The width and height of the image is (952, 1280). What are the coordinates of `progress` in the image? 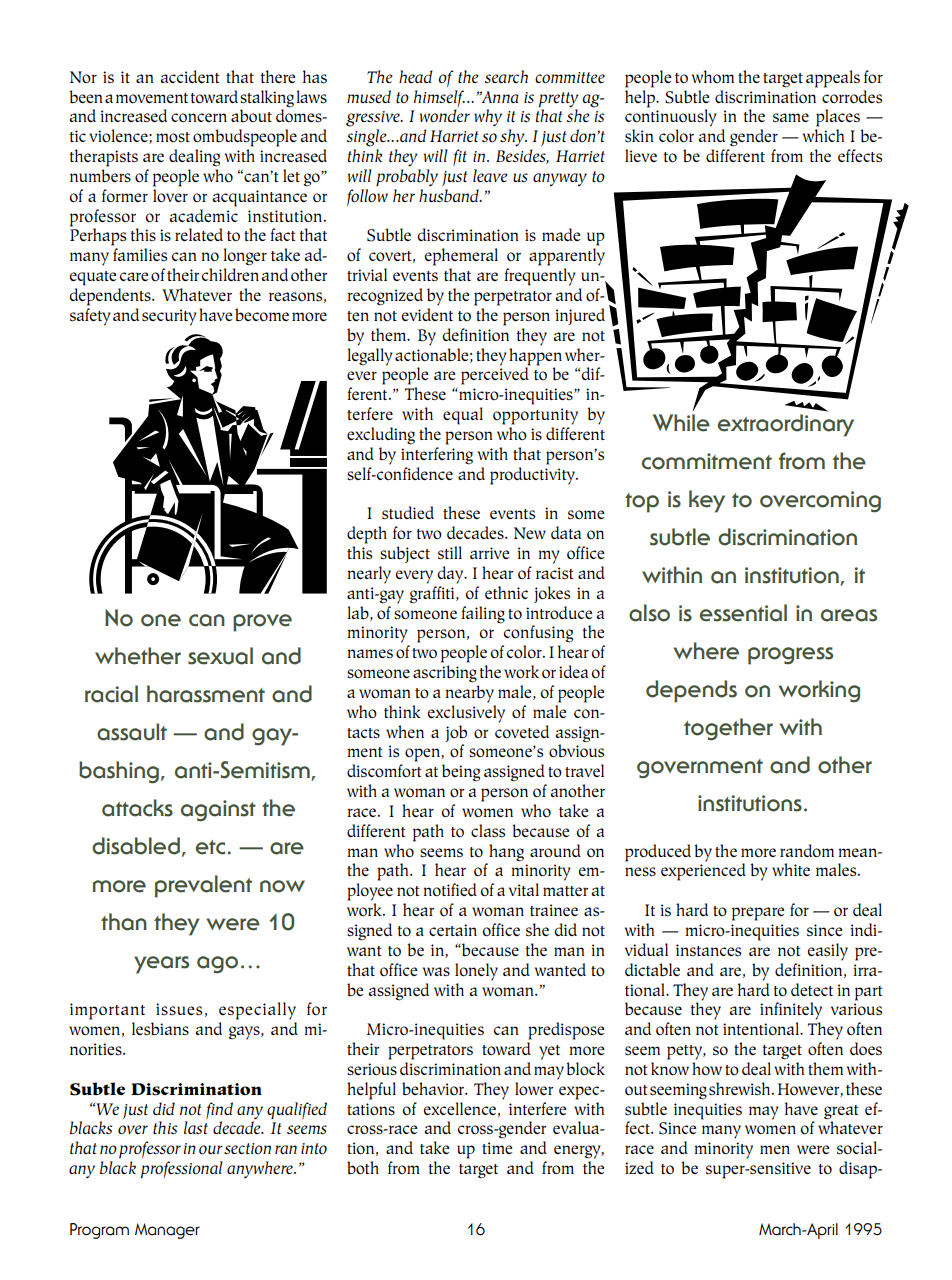 It's located at (790, 656).
